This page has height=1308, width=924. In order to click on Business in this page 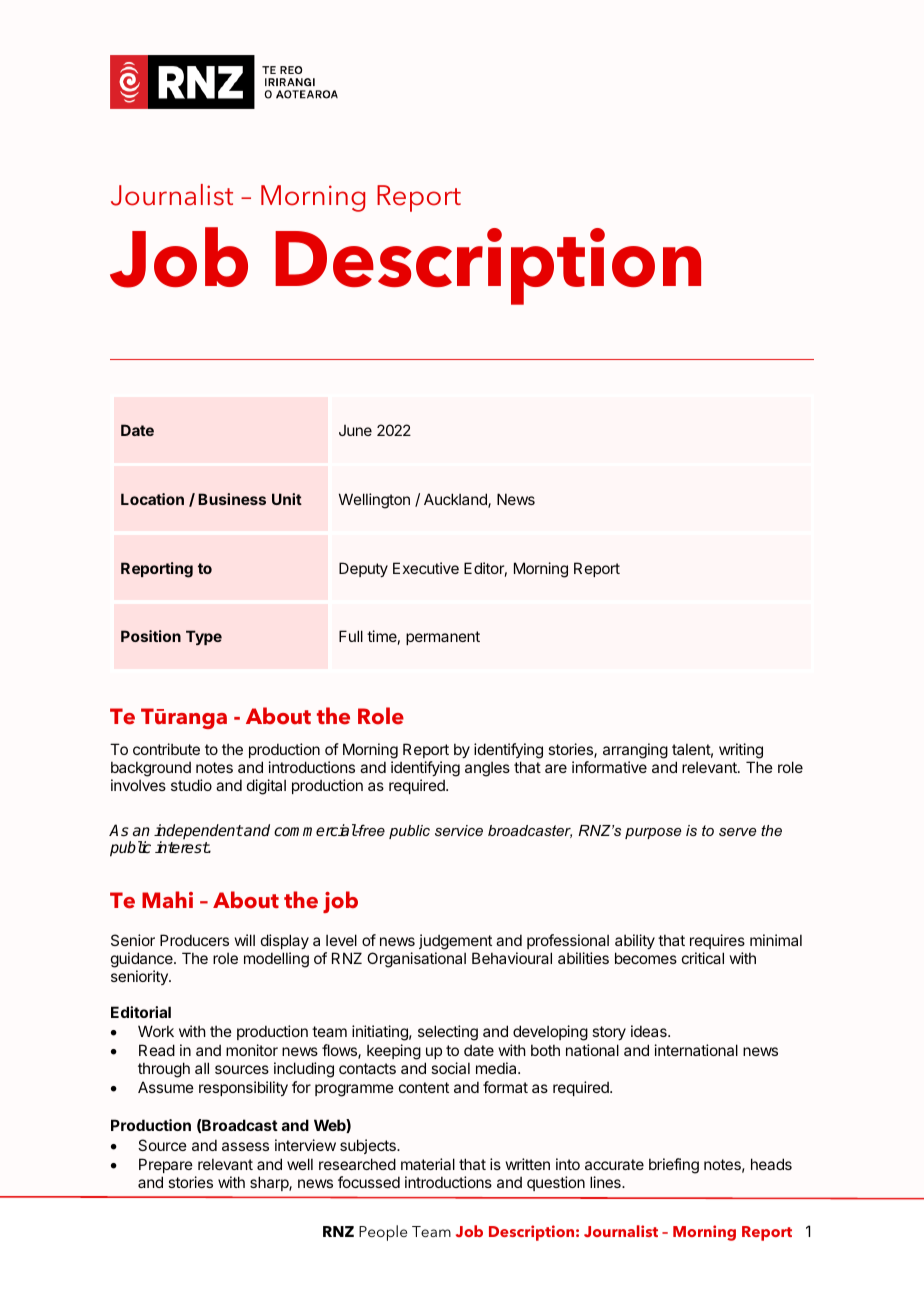, I will do `click(232, 499)`.
